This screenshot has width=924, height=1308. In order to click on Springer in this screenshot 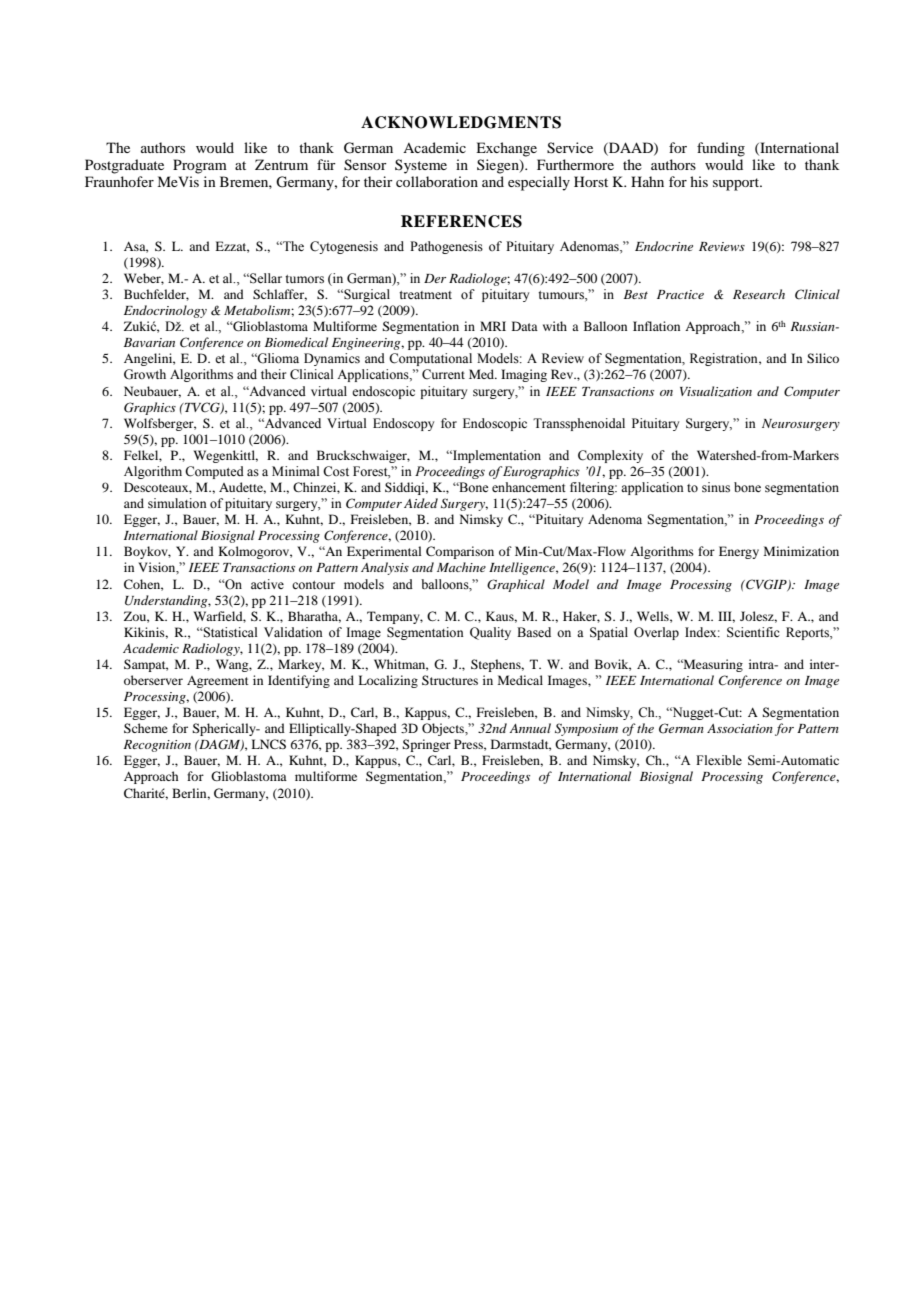, I will do `click(426, 745)`.
